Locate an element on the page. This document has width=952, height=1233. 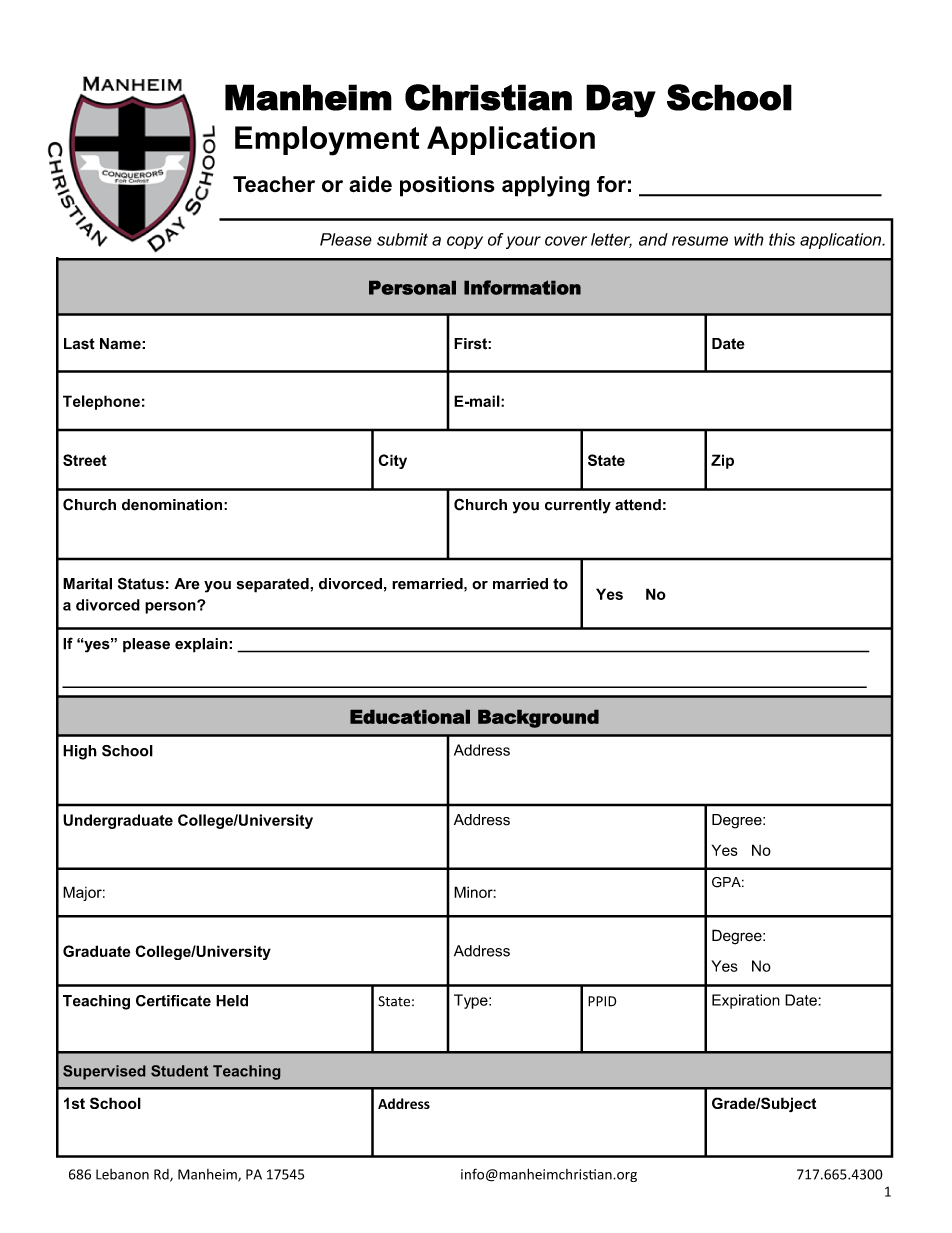
Certificate is located at coordinates (173, 1001).
